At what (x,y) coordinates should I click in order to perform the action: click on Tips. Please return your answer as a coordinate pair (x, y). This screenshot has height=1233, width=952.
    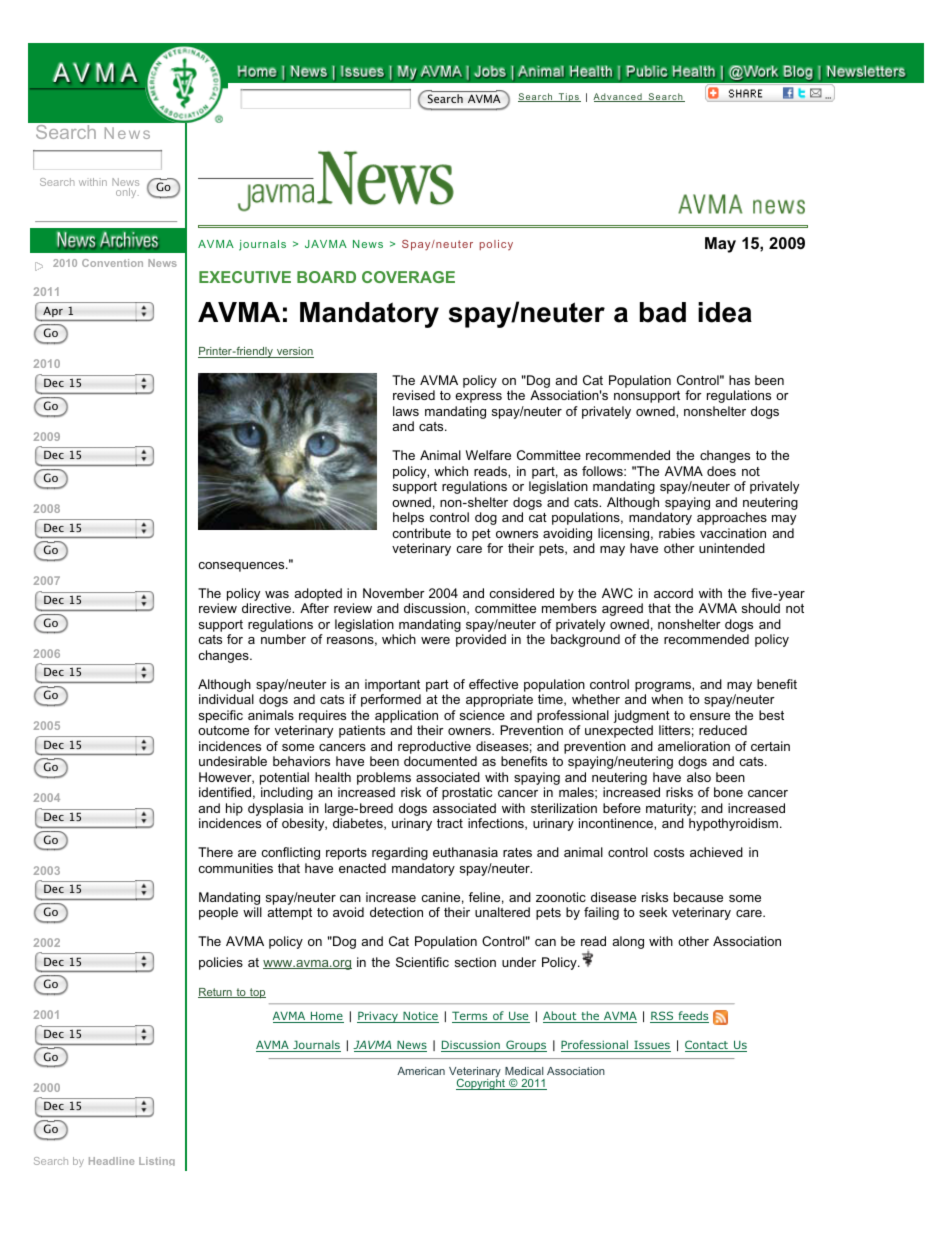
    Looking at the image, I should click on (568, 97).
